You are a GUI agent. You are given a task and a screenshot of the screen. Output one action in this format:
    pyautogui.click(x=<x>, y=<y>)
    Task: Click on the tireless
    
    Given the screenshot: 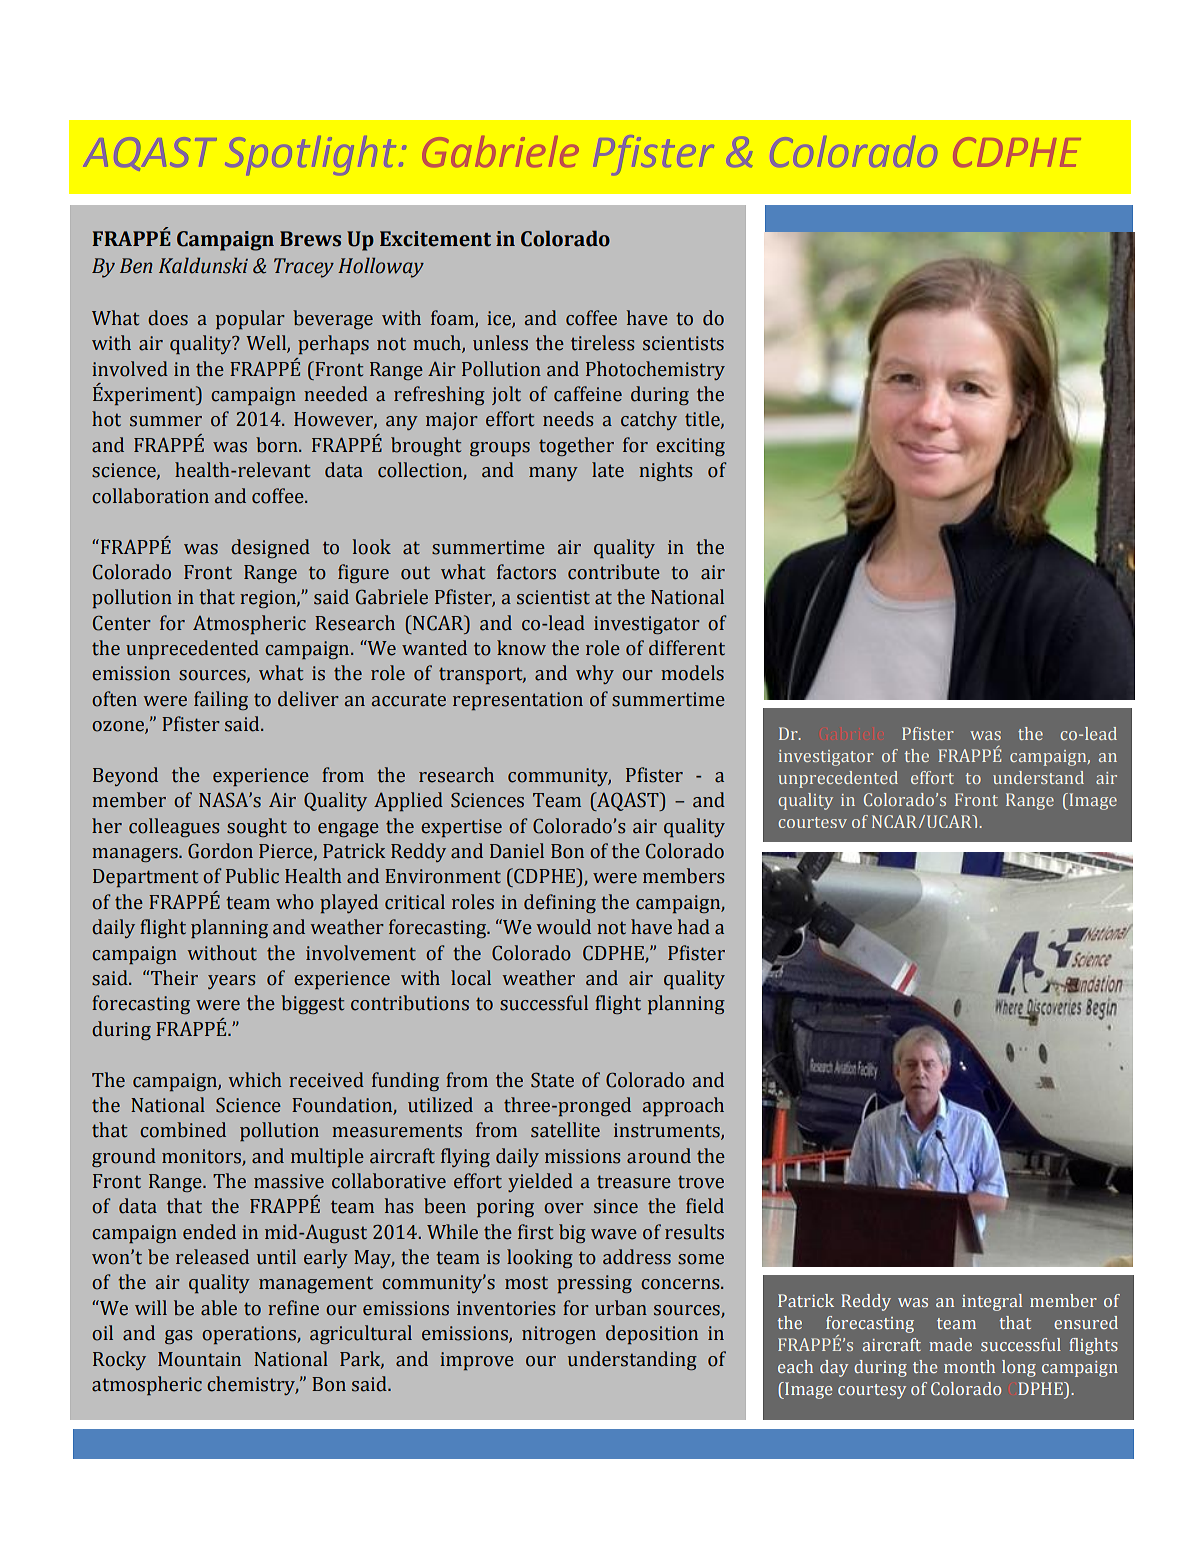 What is the action you would take?
    pyautogui.click(x=603, y=343)
